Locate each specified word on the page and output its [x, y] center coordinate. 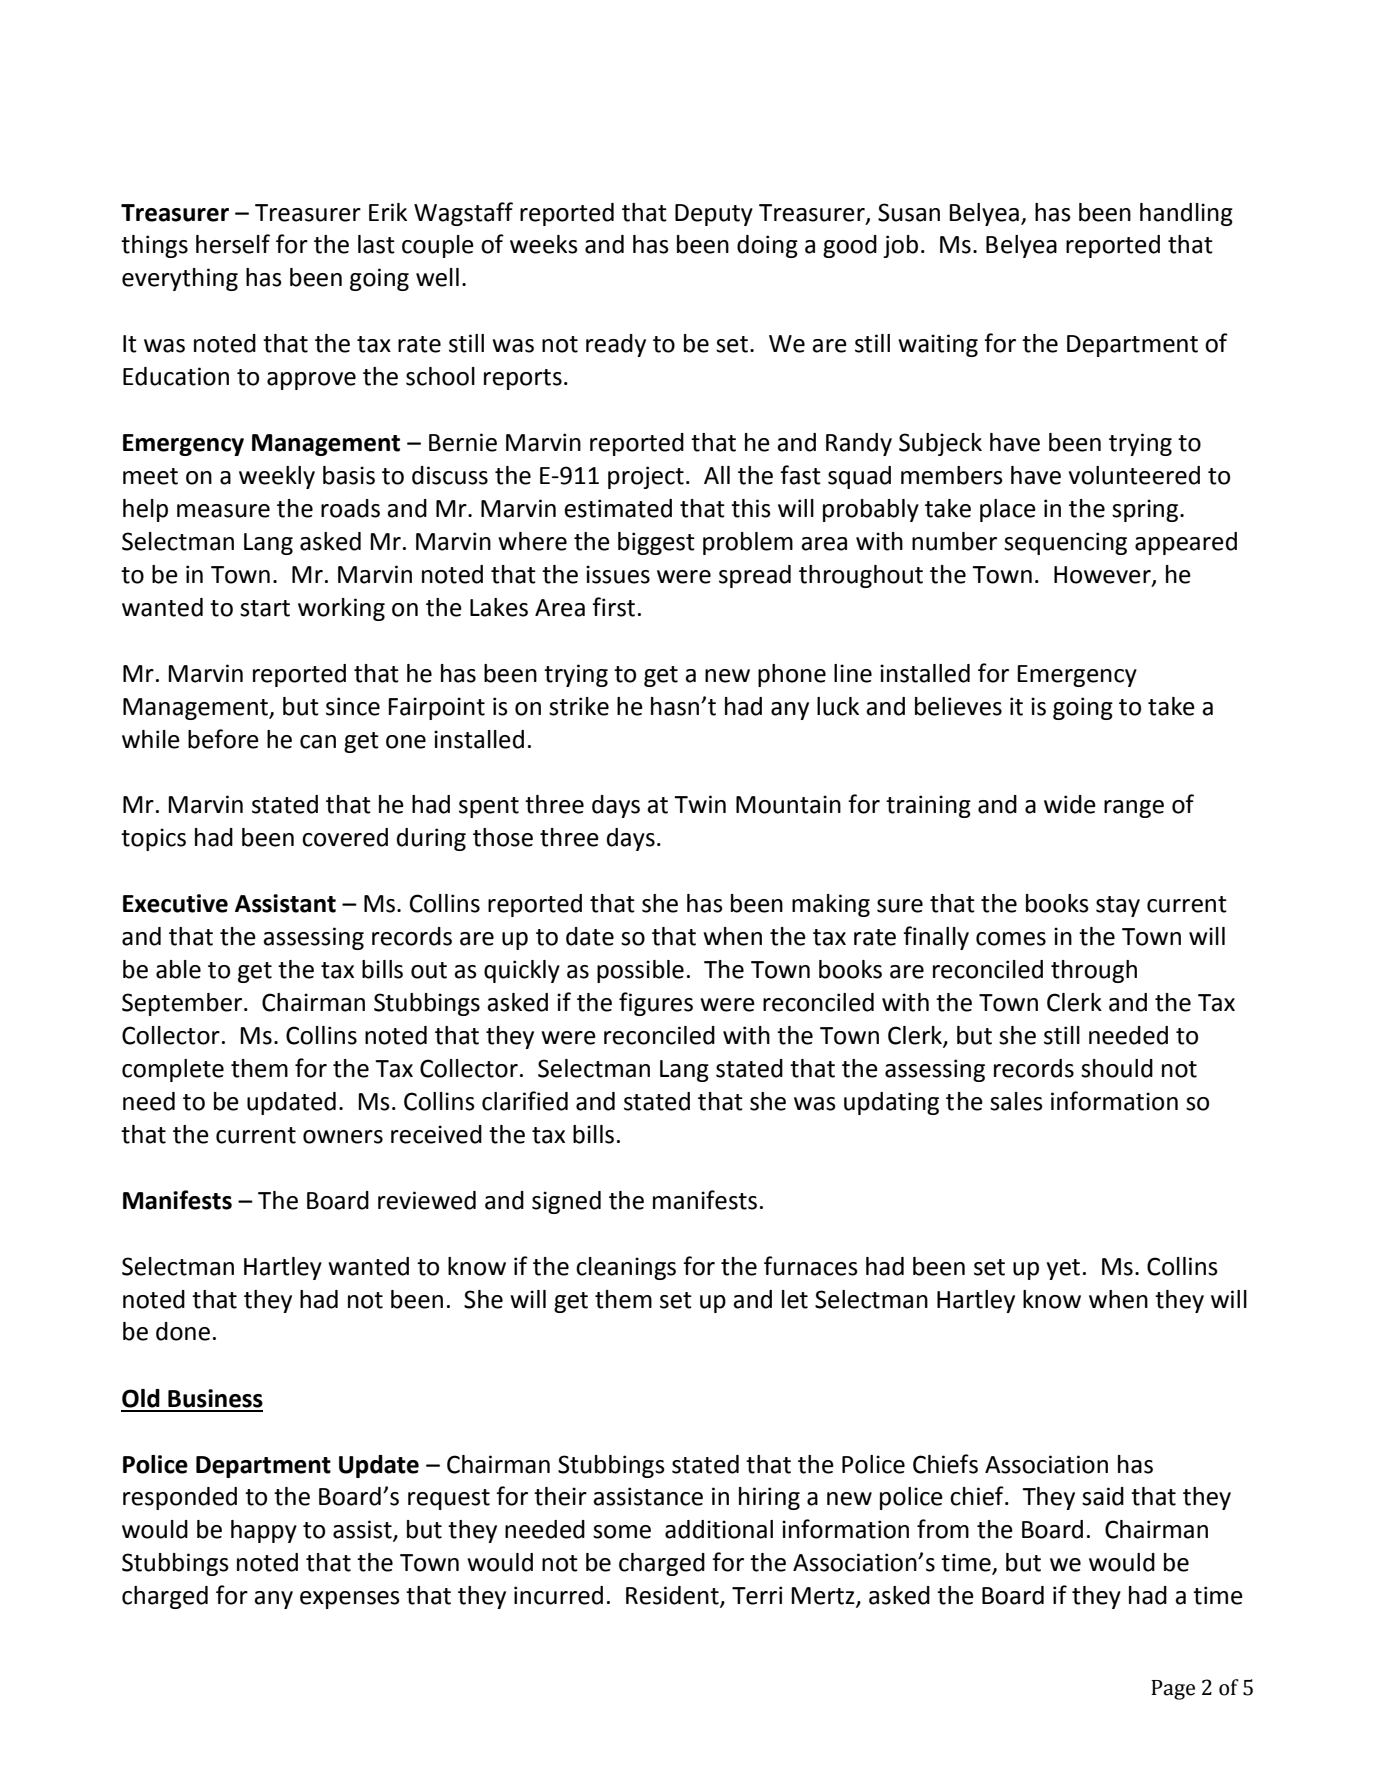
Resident [673, 1596]
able [178, 969]
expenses [350, 1600]
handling [1186, 214]
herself [233, 244]
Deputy [714, 215]
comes [1011, 939]
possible [640, 971]
